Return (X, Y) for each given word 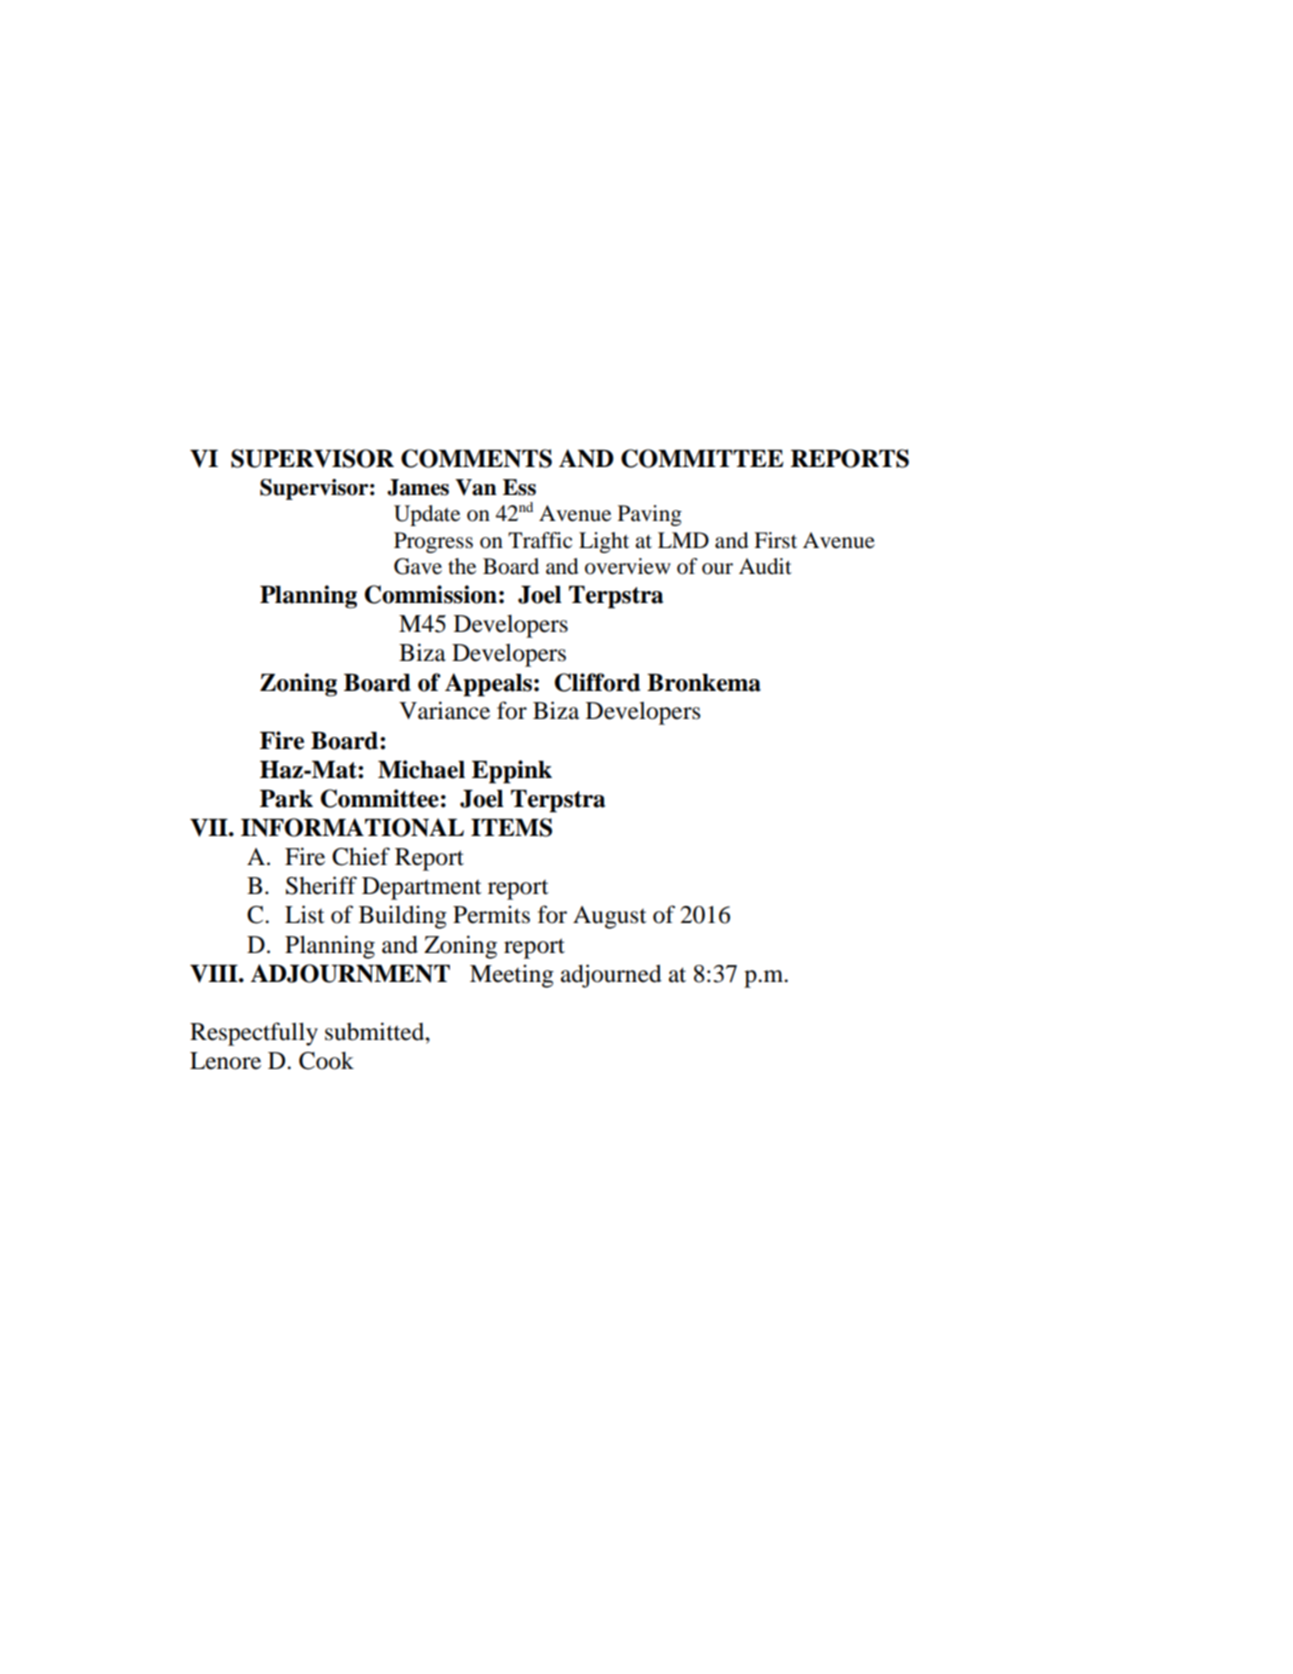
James (418, 487)
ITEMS (511, 827)
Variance (444, 710)
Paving (650, 515)
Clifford (597, 682)
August (610, 917)
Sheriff (321, 885)
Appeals (488, 685)
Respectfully (254, 1034)
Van (476, 487)
